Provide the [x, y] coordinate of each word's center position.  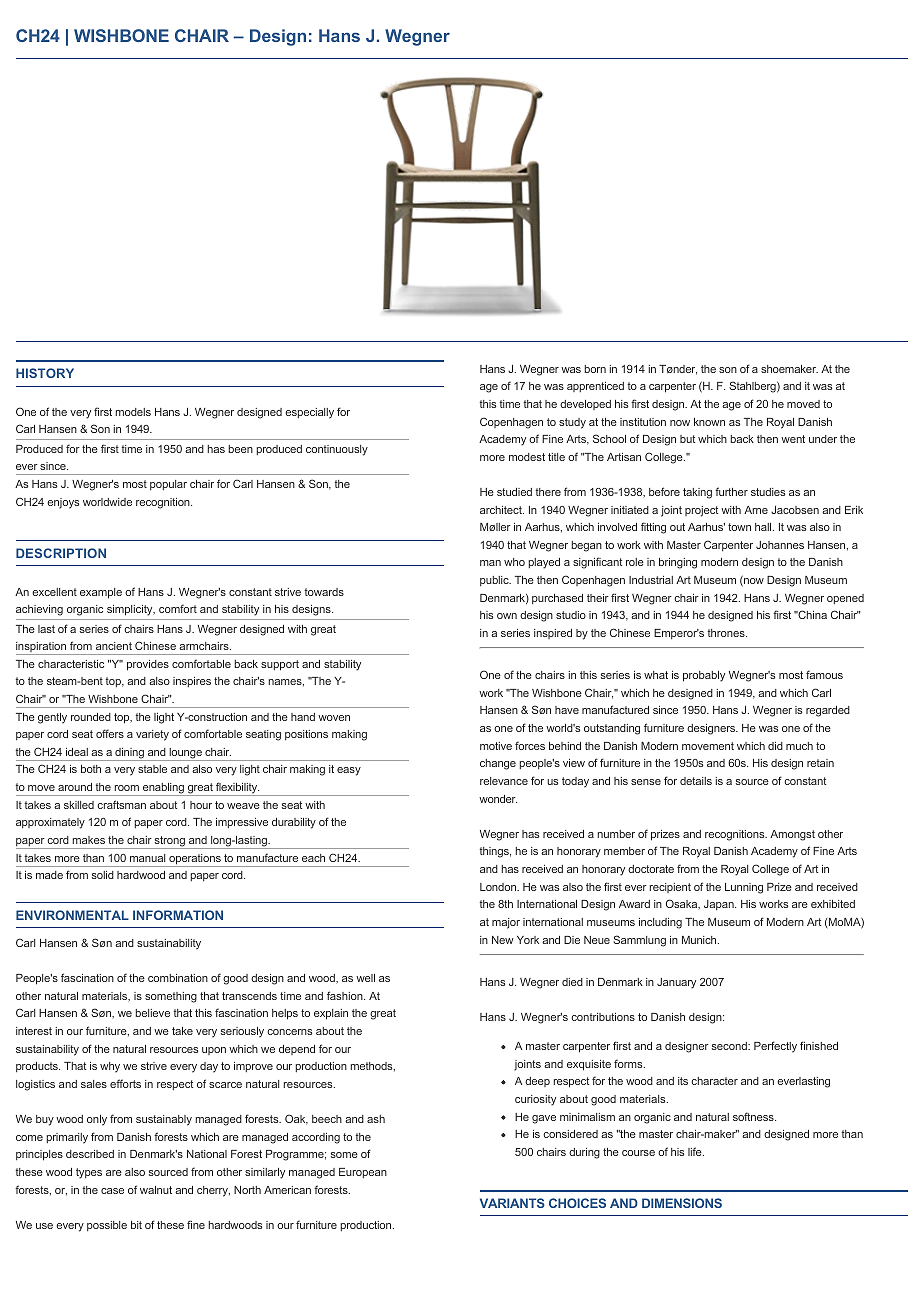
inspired [553, 634]
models [133, 412]
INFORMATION [178, 915]
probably [704, 676]
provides [148, 665]
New [503, 940]
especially [309, 413]
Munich [700, 940]
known [709, 422]
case [112, 1191]
